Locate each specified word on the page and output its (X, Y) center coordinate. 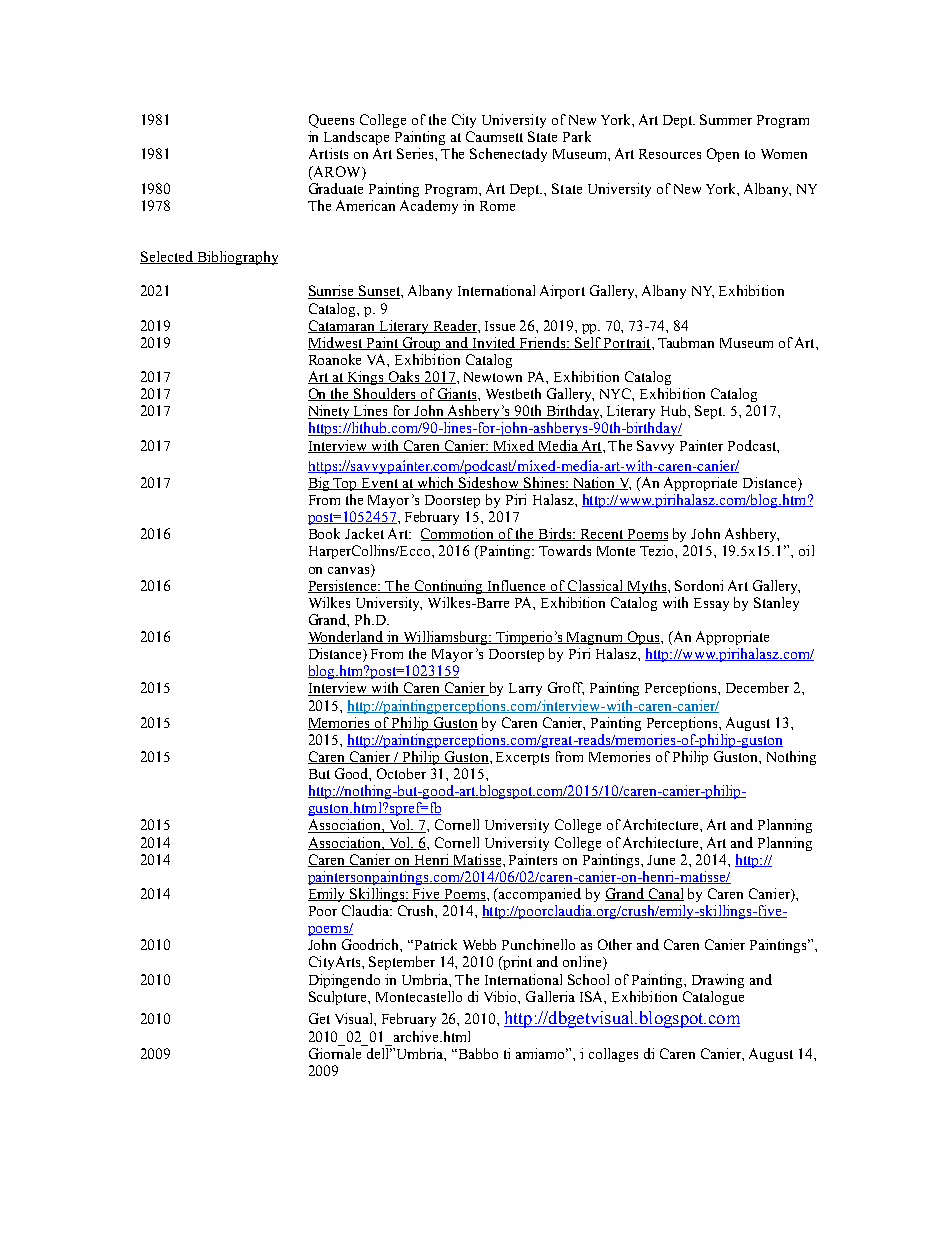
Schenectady (508, 155)
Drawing (718, 981)
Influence (517, 586)
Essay (711, 604)
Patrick (436, 944)
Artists (328, 153)
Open (723, 155)
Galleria (550, 996)
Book (324, 533)
